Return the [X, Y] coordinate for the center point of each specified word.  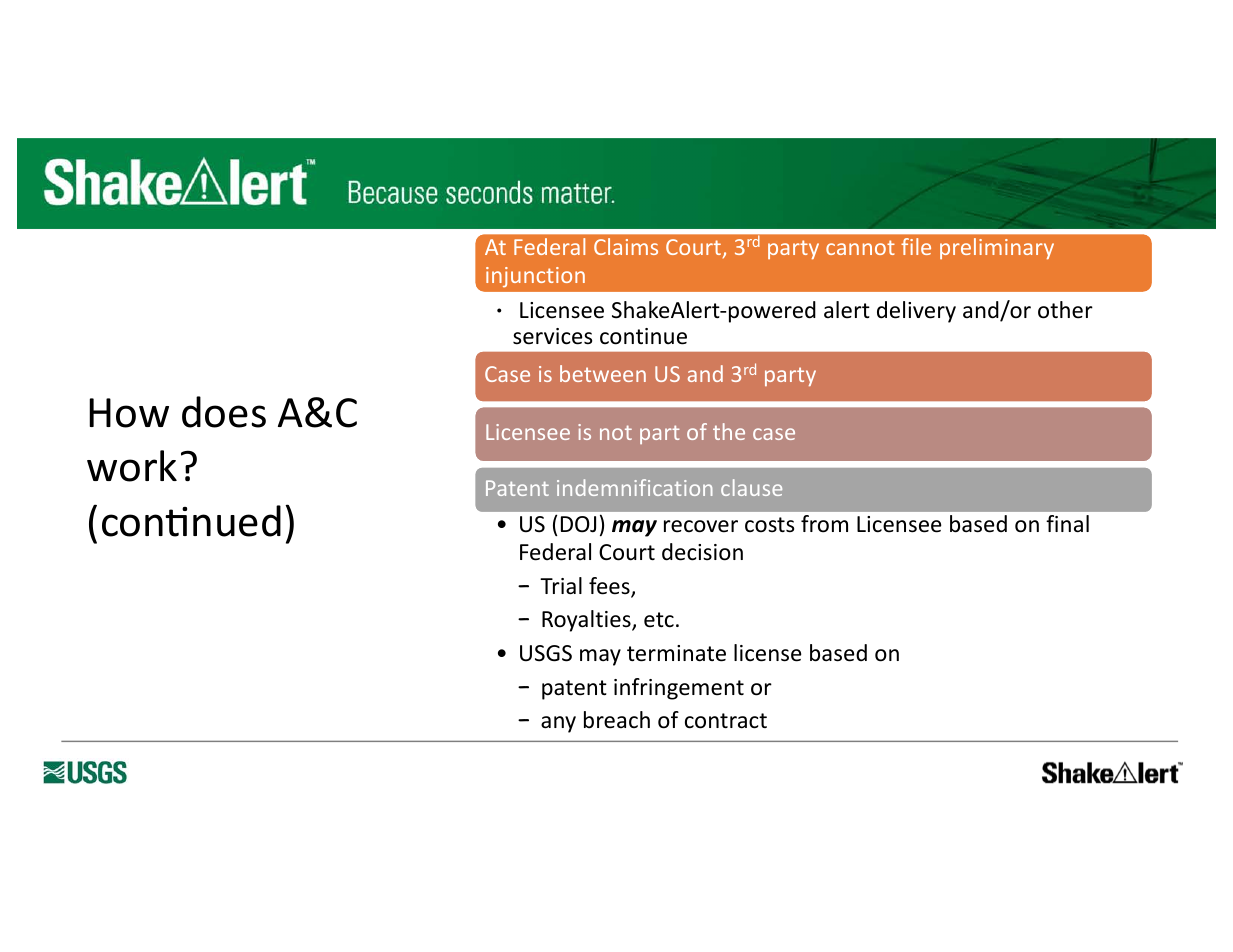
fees [610, 587]
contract [726, 721]
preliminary [997, 248]
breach [617, 720]
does [224, 412]
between [603, 373]
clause [751, 487]
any [558, 724]
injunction [535, 277]
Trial [561, 586]
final [1067, 524]
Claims [626, 246]
